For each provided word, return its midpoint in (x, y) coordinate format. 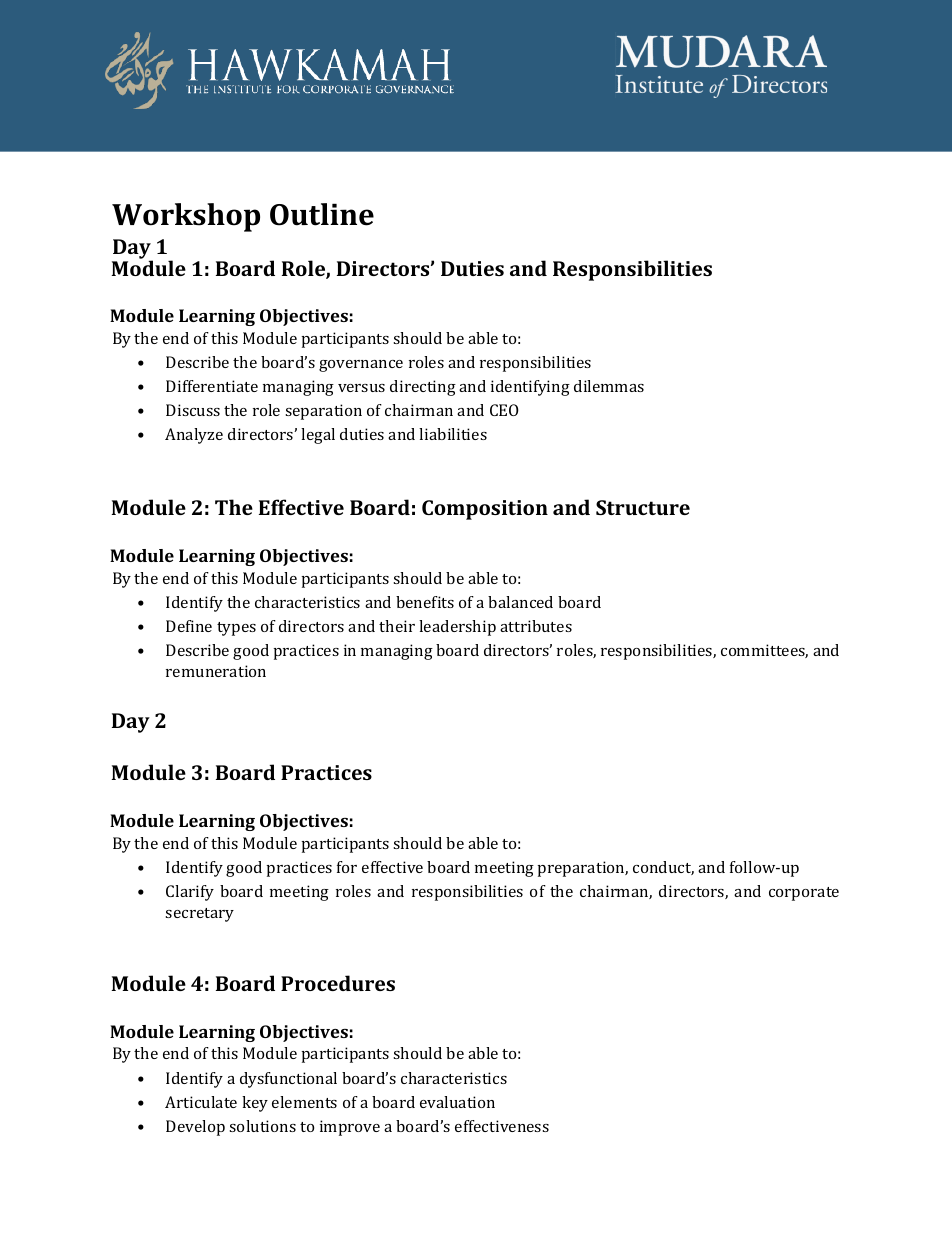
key (255, 1104)
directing (423, 388)
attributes (536, 626)
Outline (322, 214)
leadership (457, 628)
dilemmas (609, 386)
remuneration (216, 671)
